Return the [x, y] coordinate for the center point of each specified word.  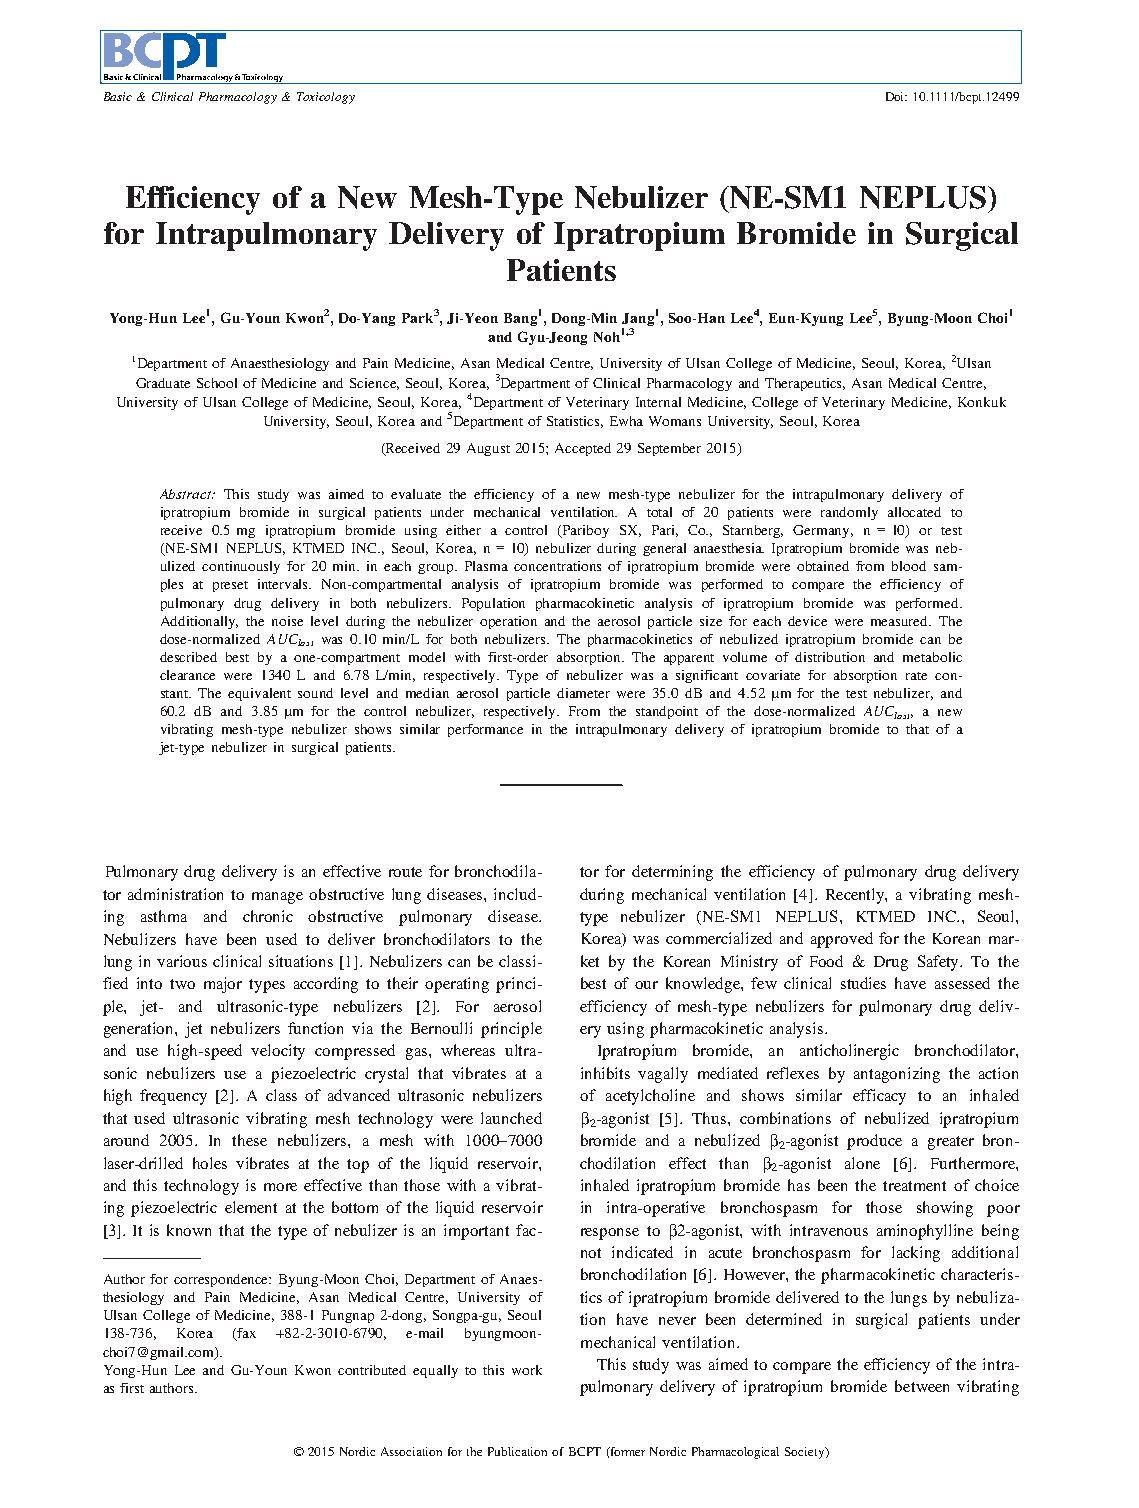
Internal [658, 402]
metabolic [932, 657]
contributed [372, 1370]
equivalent [259, 694]
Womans [675, 421]
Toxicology [326, 98]
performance [485, 730]
